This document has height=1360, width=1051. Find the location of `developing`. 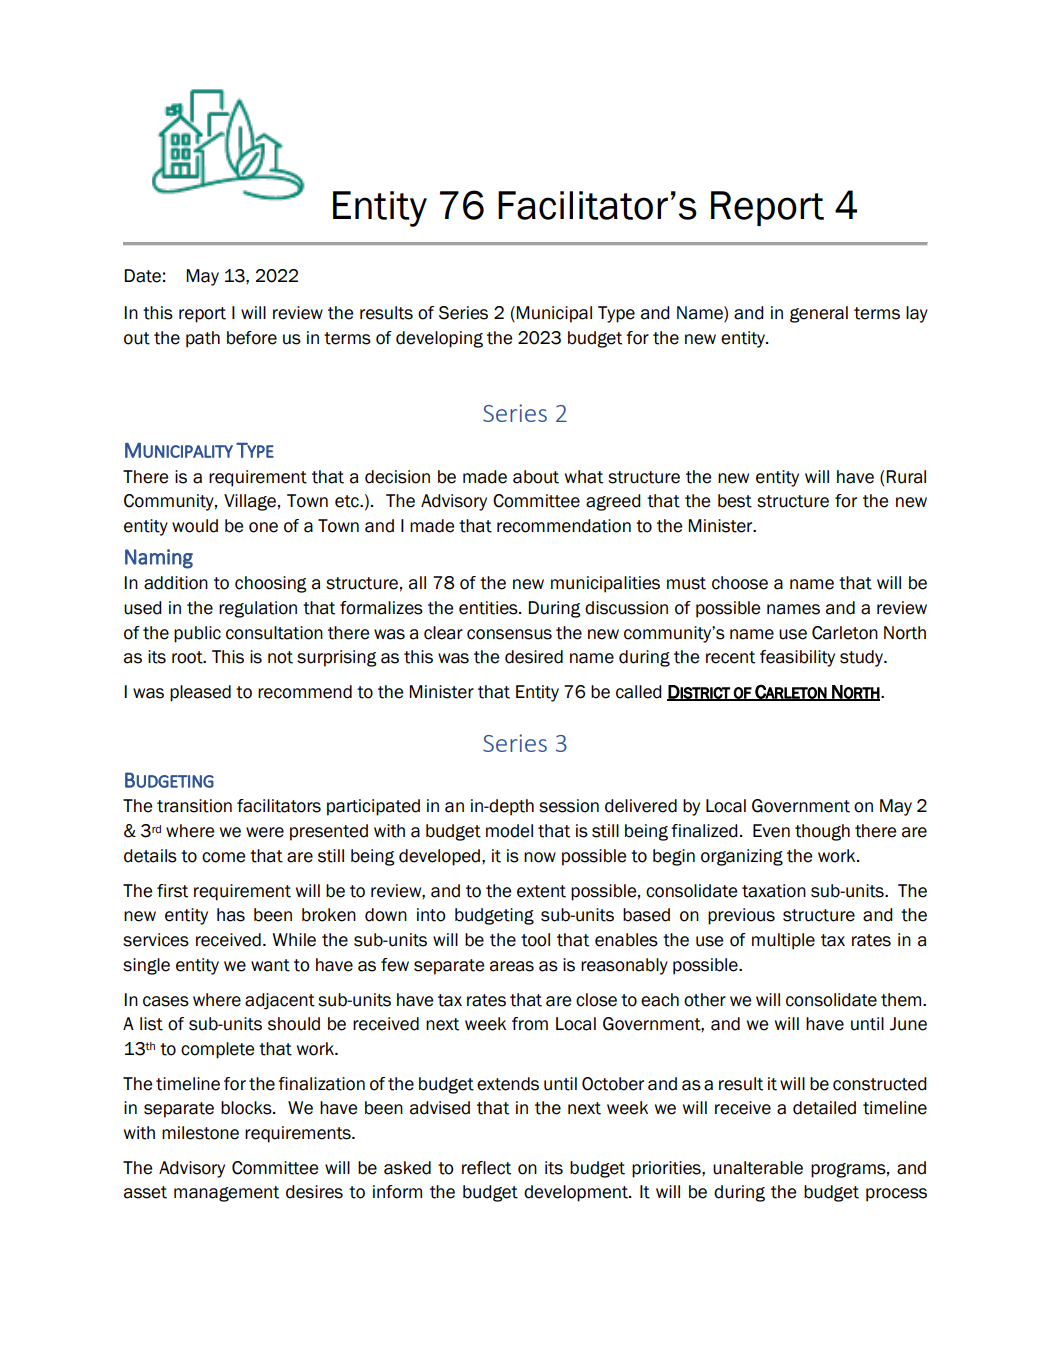

developing is located at coordinates (439, 339).
